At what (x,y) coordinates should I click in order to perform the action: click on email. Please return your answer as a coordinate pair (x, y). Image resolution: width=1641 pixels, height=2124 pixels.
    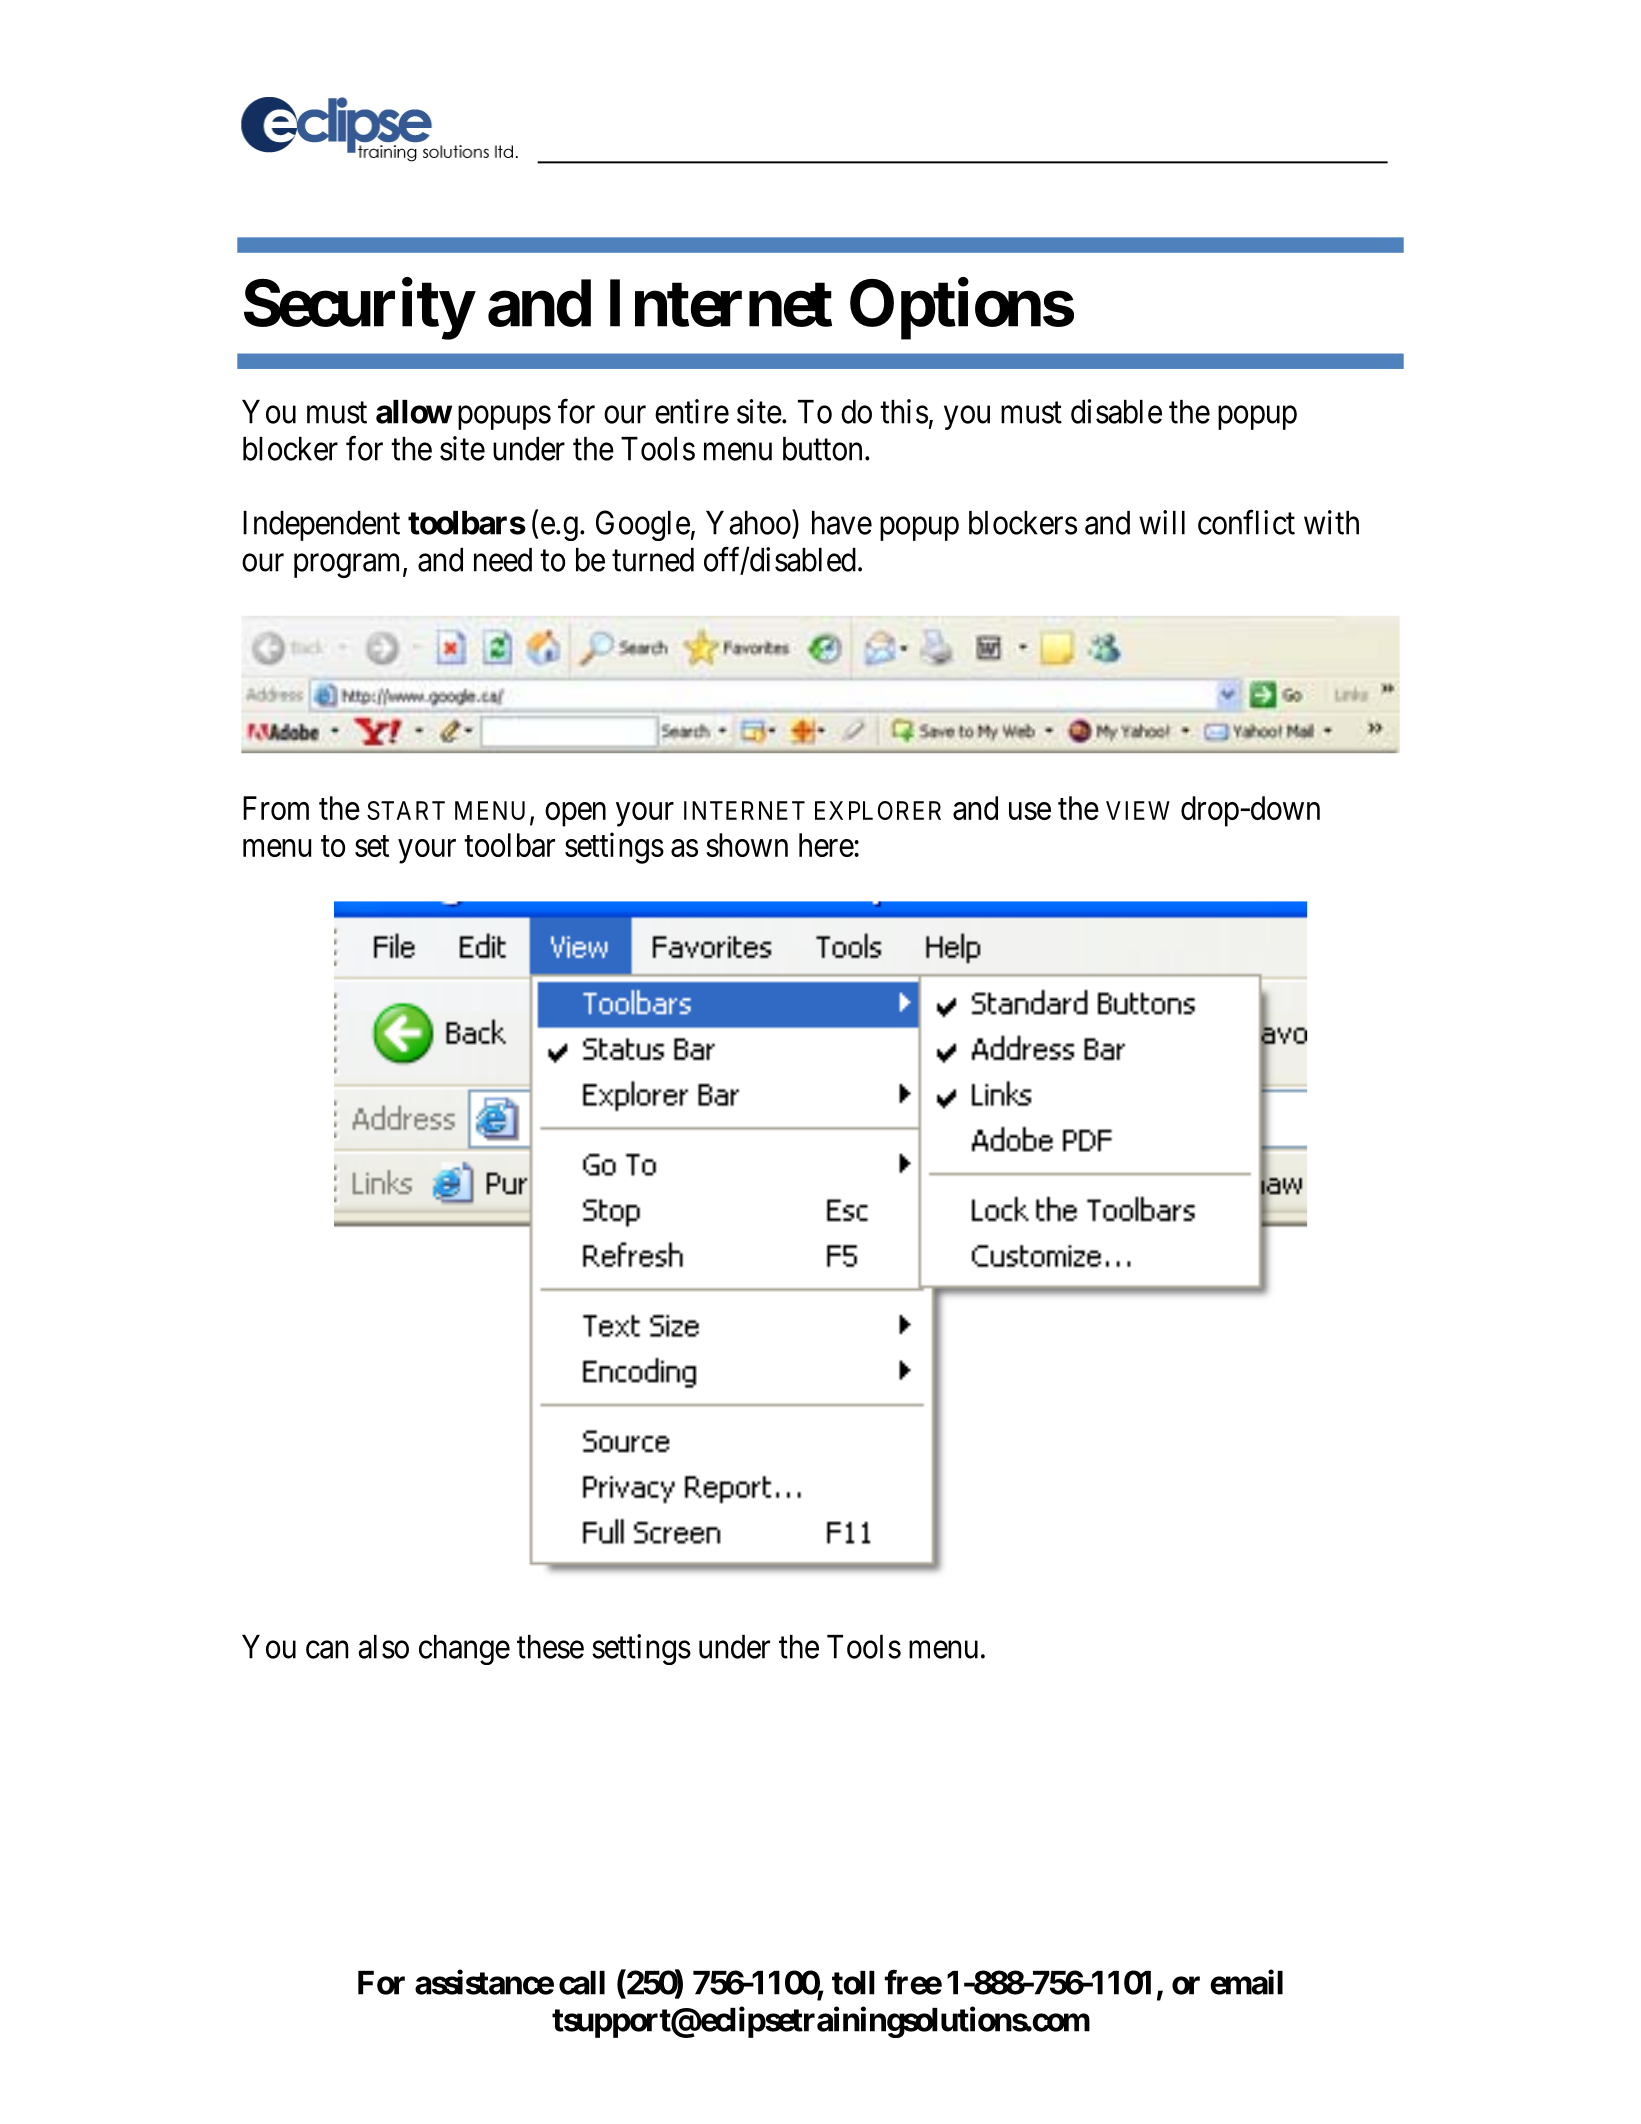
    Looking at the image, I should click on (1246, 1982).
